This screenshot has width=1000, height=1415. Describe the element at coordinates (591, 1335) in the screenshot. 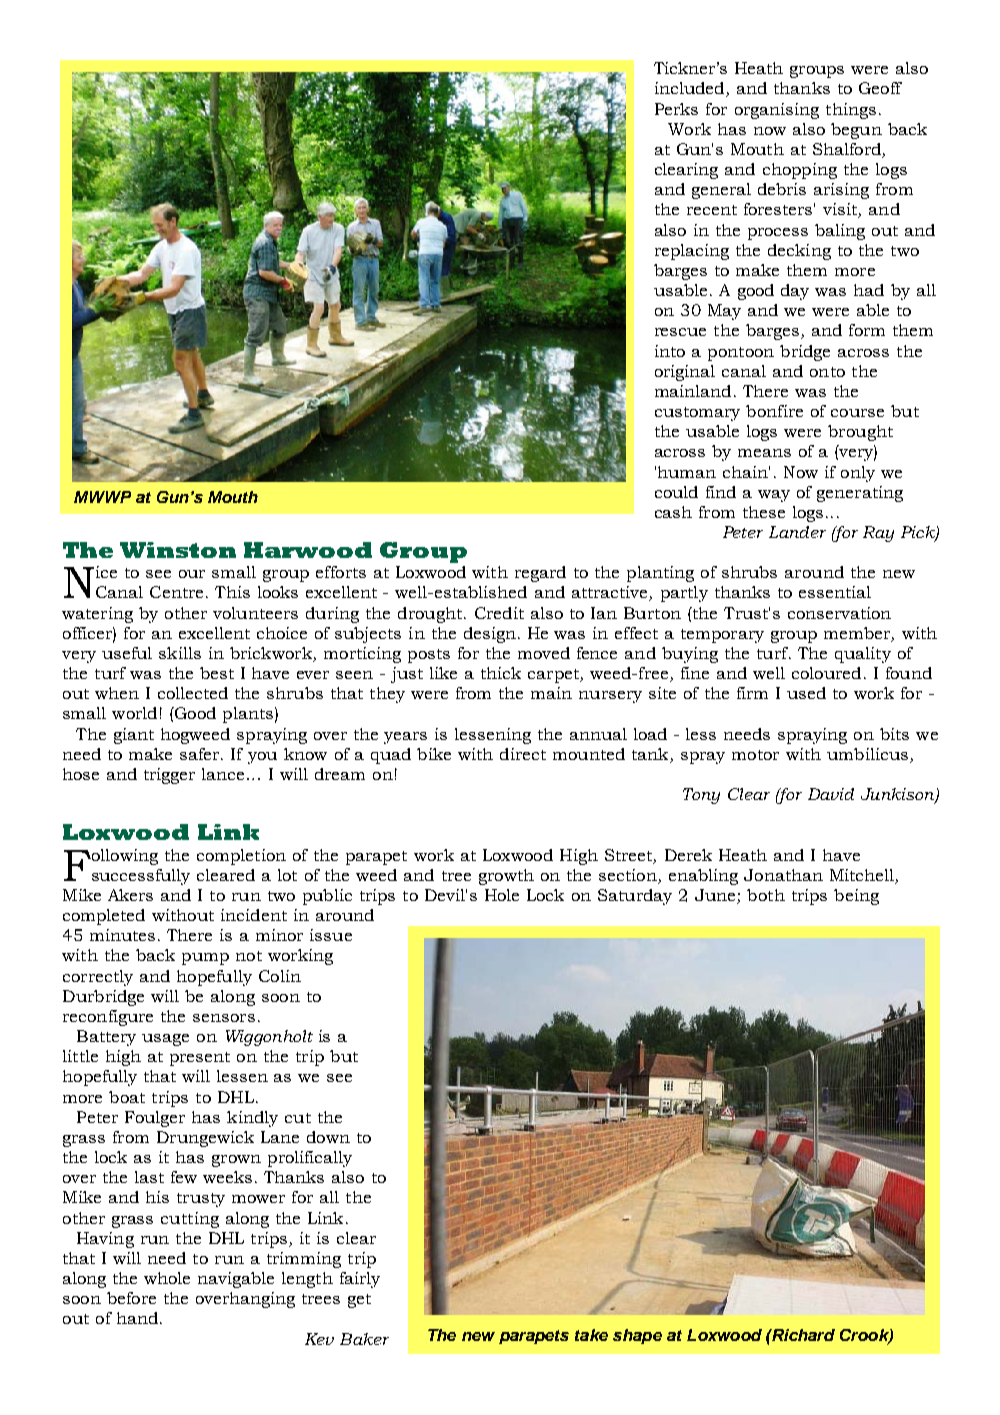

I see `take` at that location.
